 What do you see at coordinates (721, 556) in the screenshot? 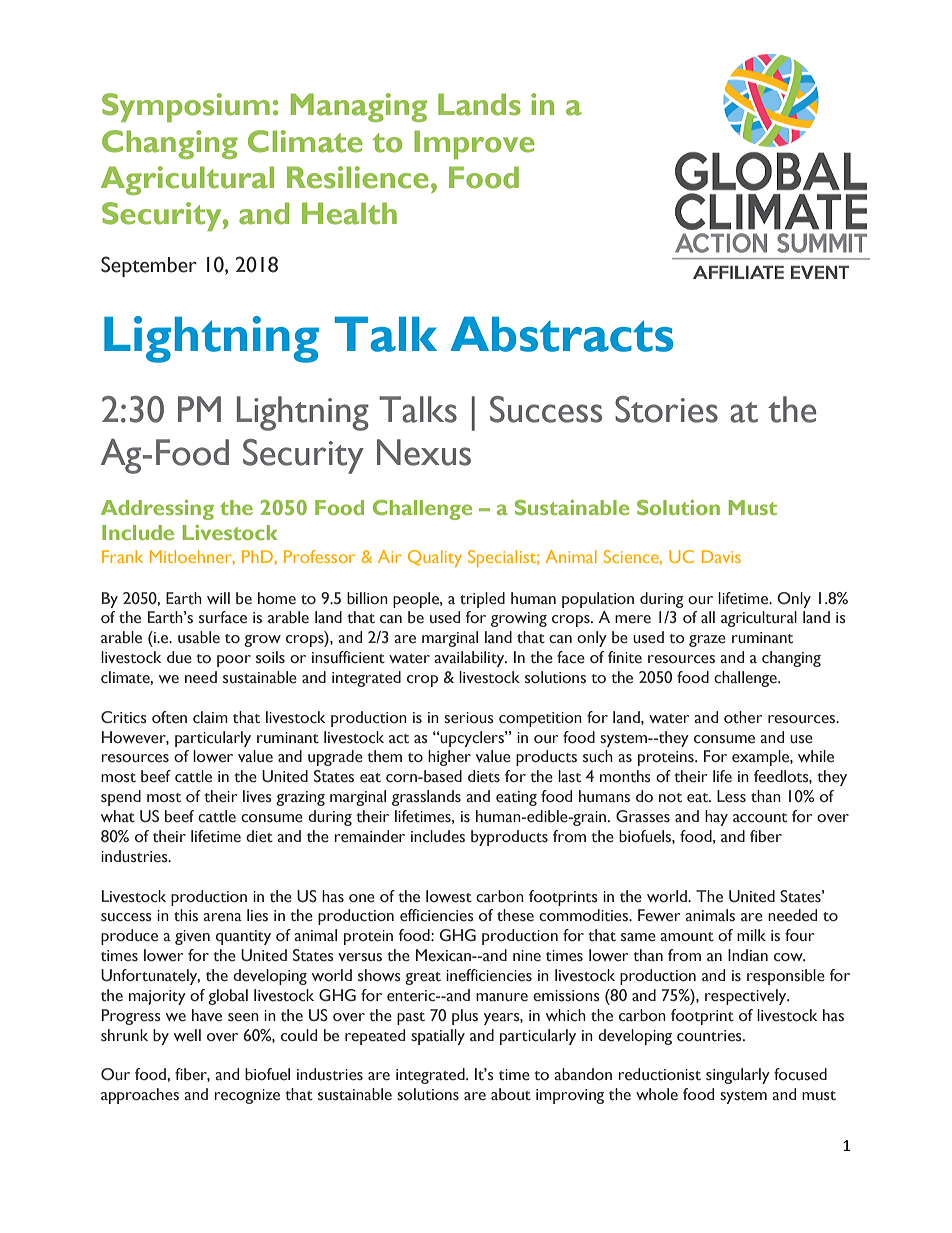
I see `Davis` at bounding box center [721, 556].
